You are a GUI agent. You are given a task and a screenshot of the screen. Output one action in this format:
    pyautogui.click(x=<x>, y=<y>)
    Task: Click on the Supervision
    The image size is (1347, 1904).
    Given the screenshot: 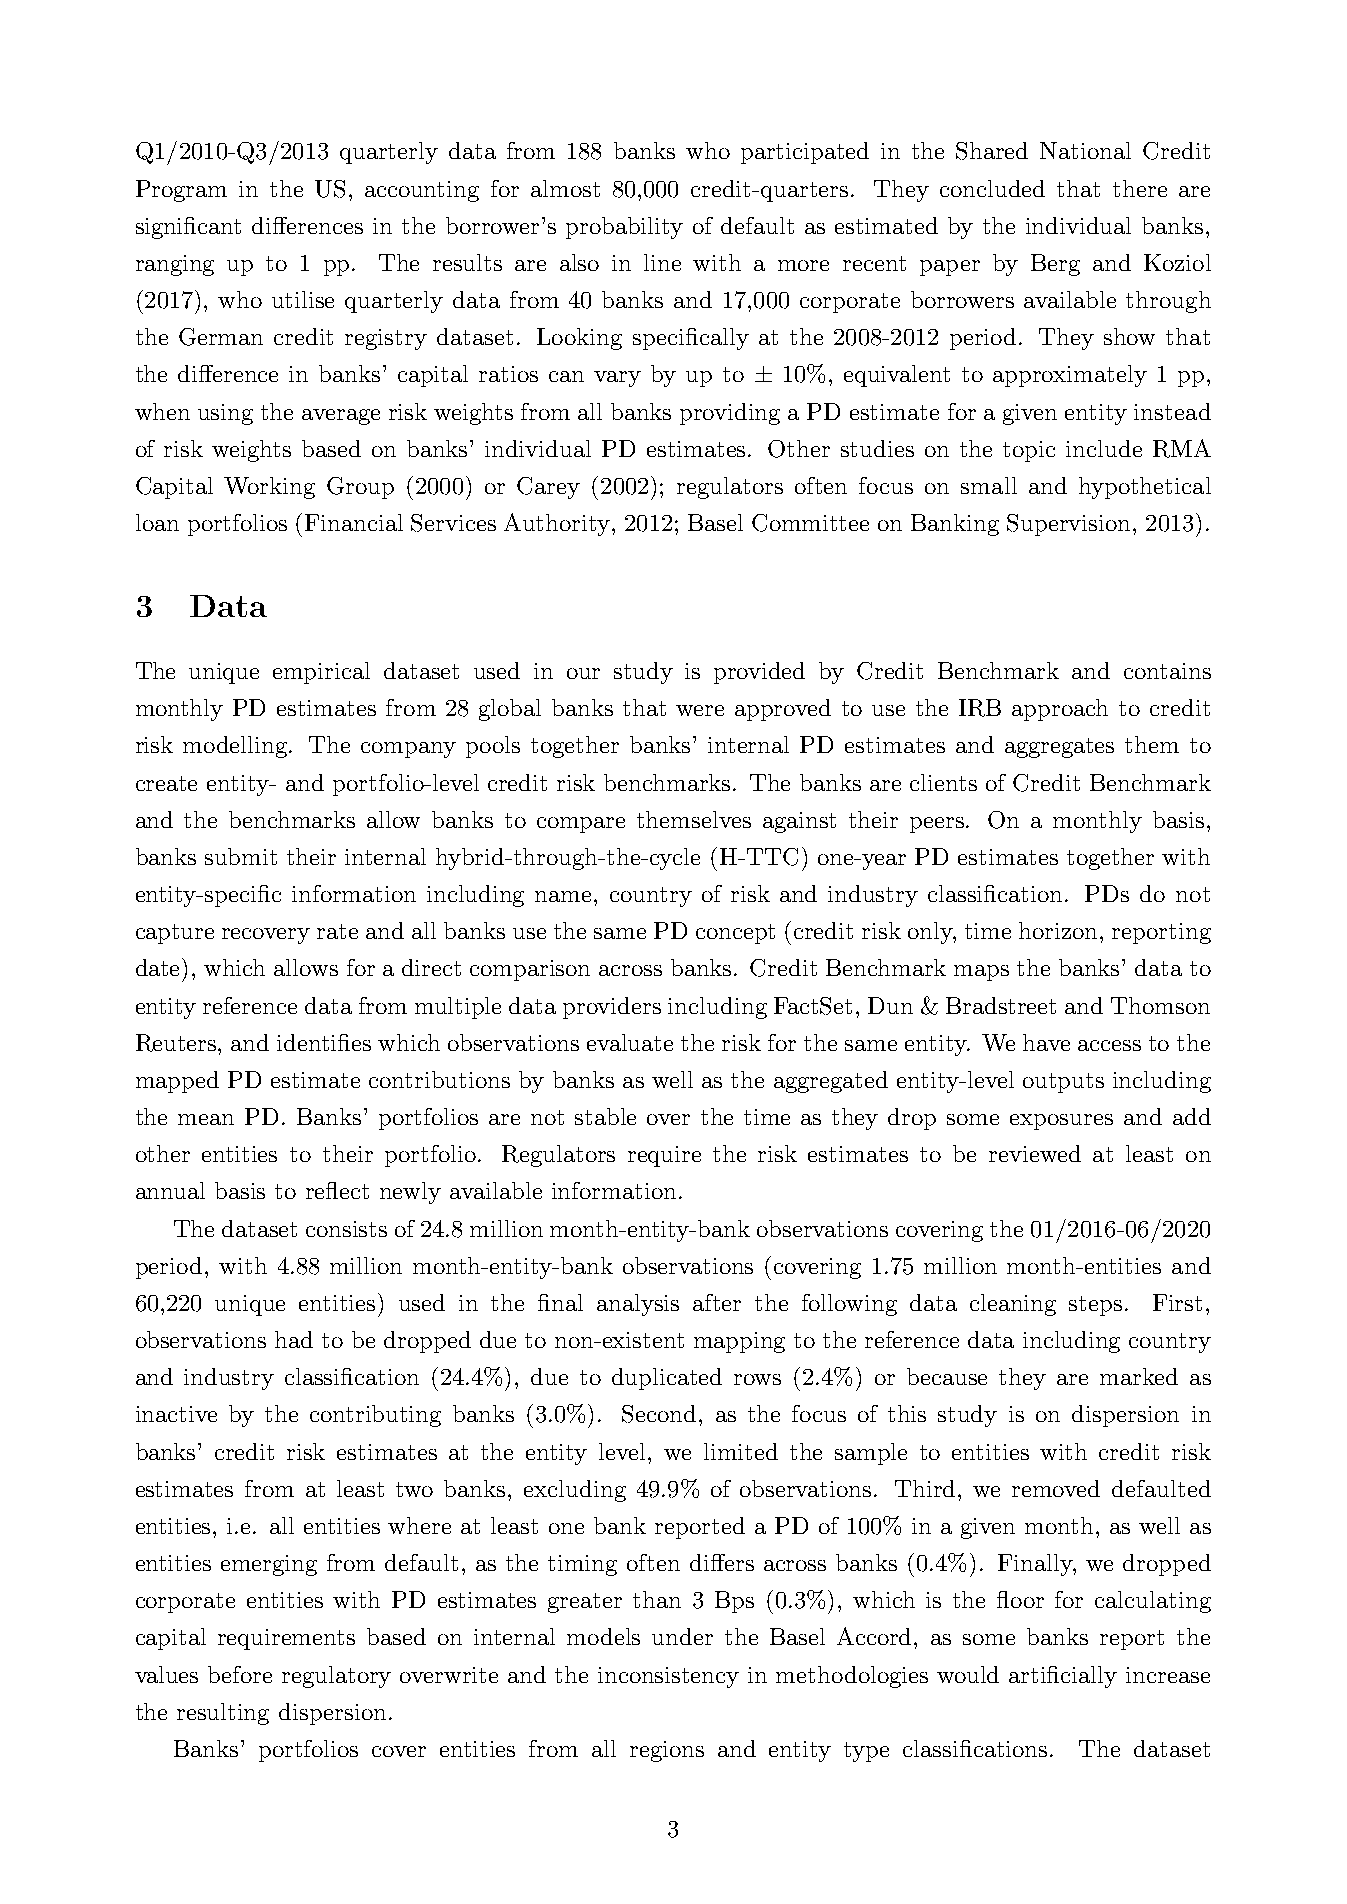 What is the action you would take?
    pyautogui.click(x=1070, y=525)
